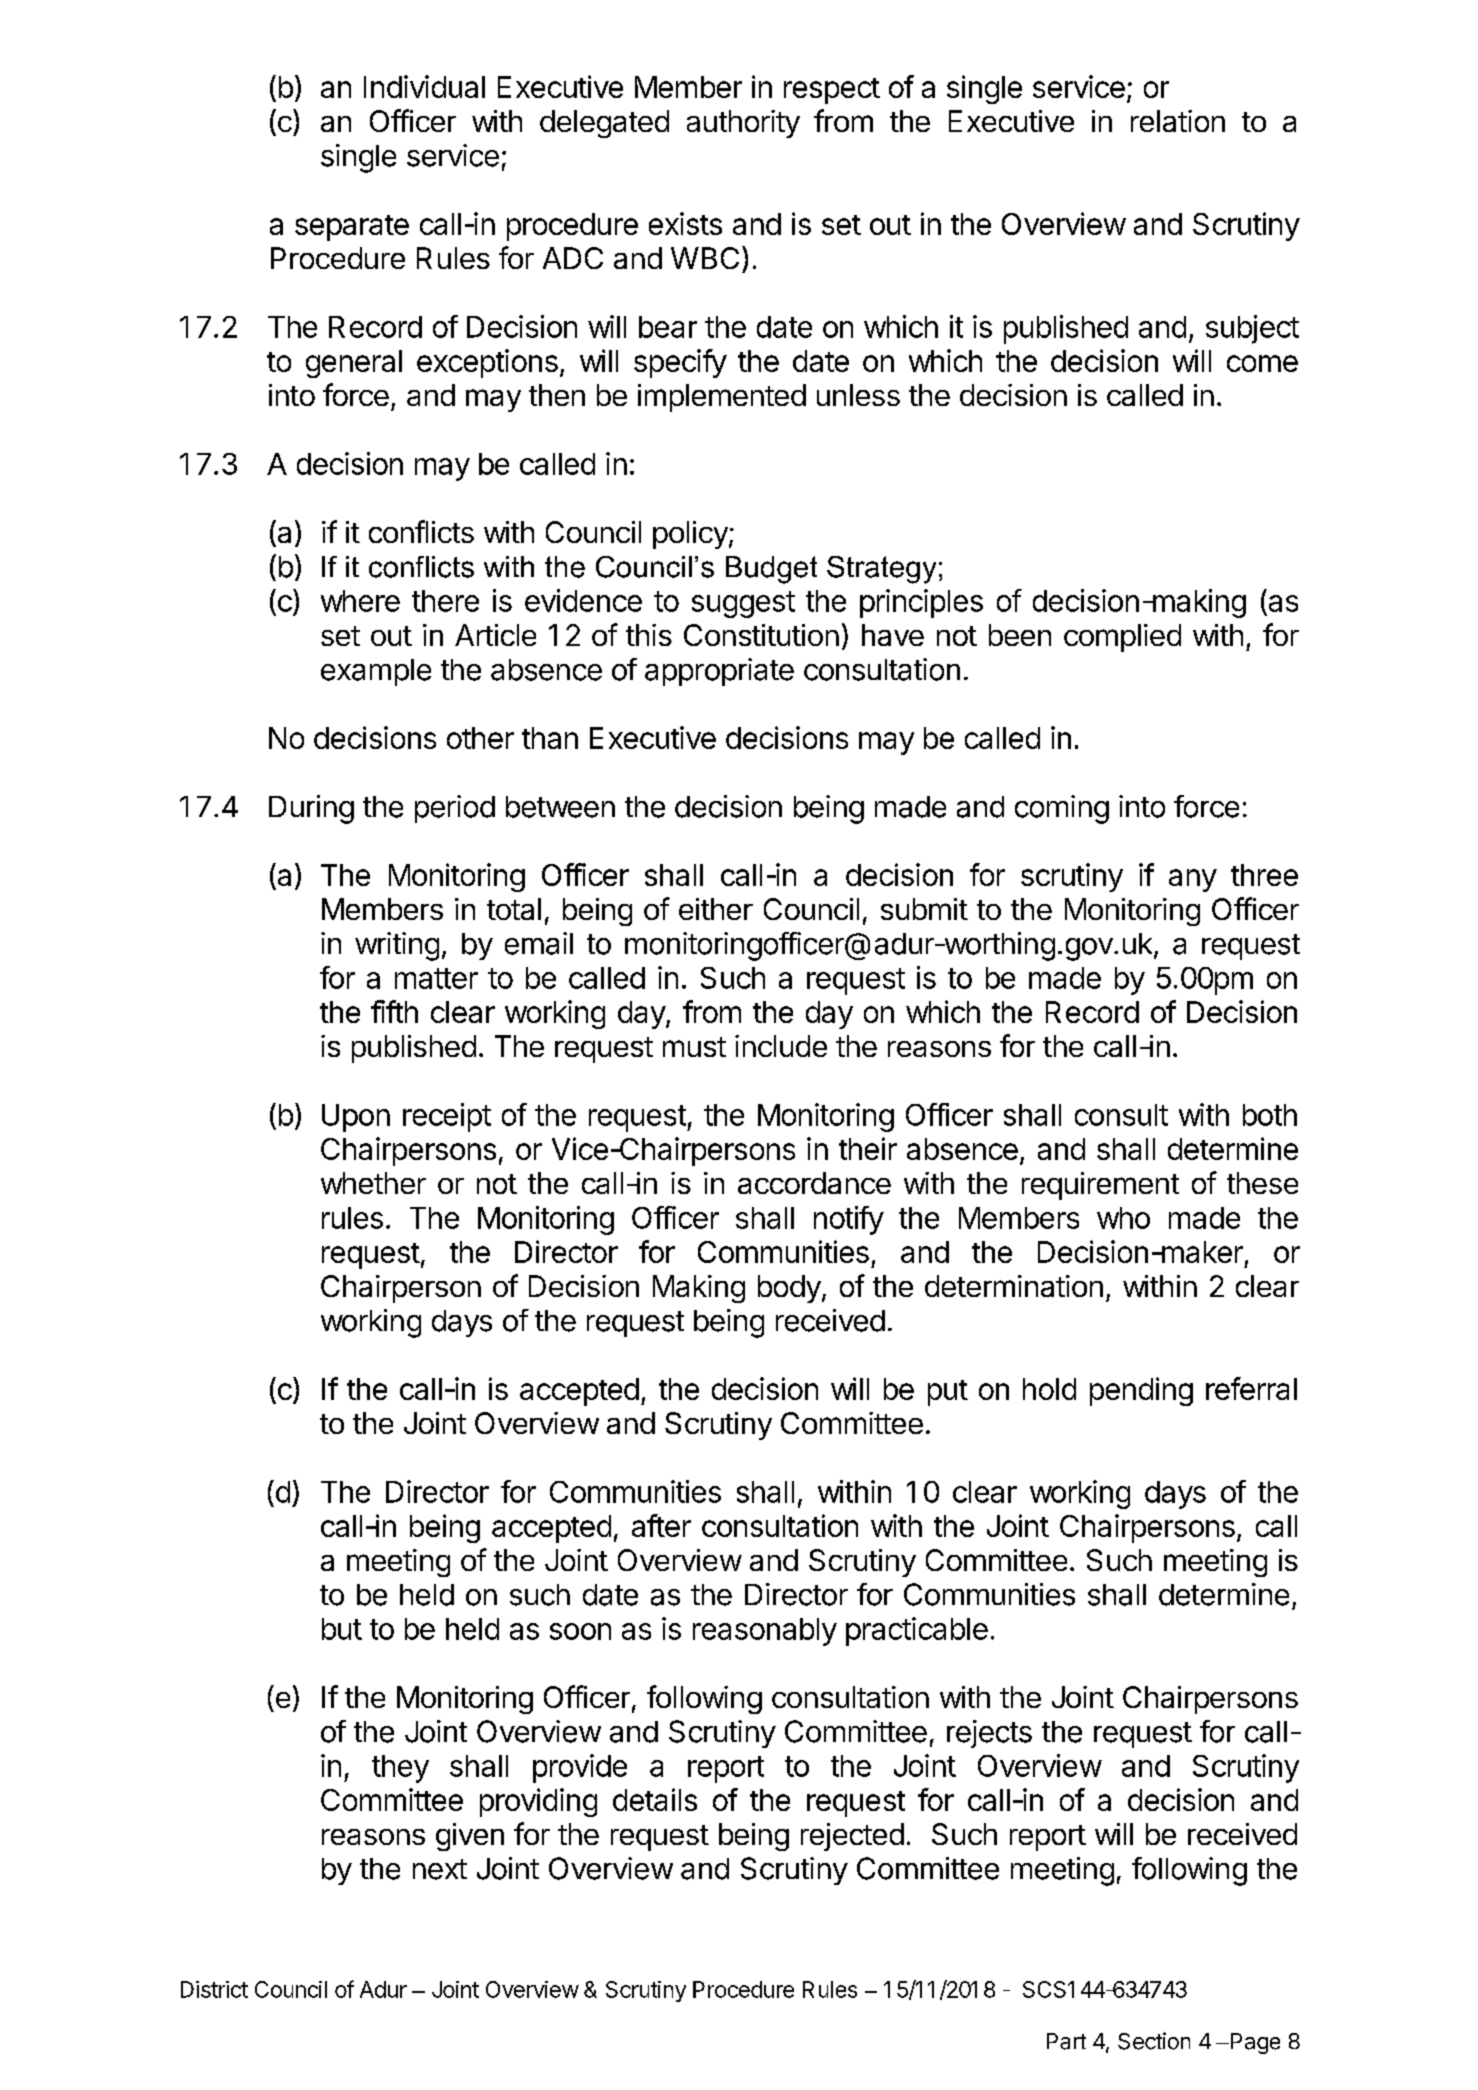  I want to click on Section, so click(1154, 2041).
